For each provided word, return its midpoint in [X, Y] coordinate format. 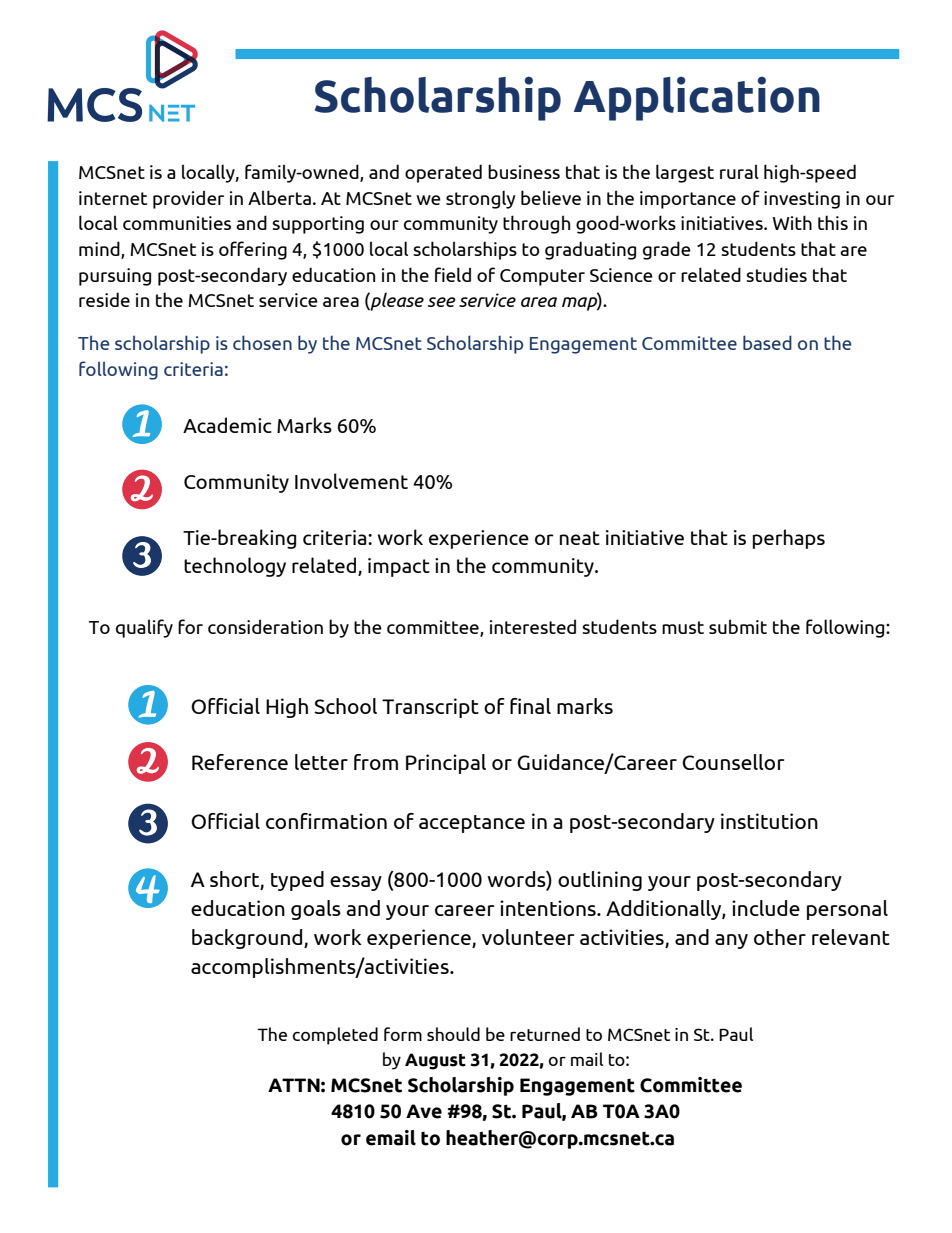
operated [443, 173]
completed [335, 1036]
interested [533, 626]
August [435, 1061]
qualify [144, 628]
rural [739, 171]
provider [188, 199]
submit [738, 626]
